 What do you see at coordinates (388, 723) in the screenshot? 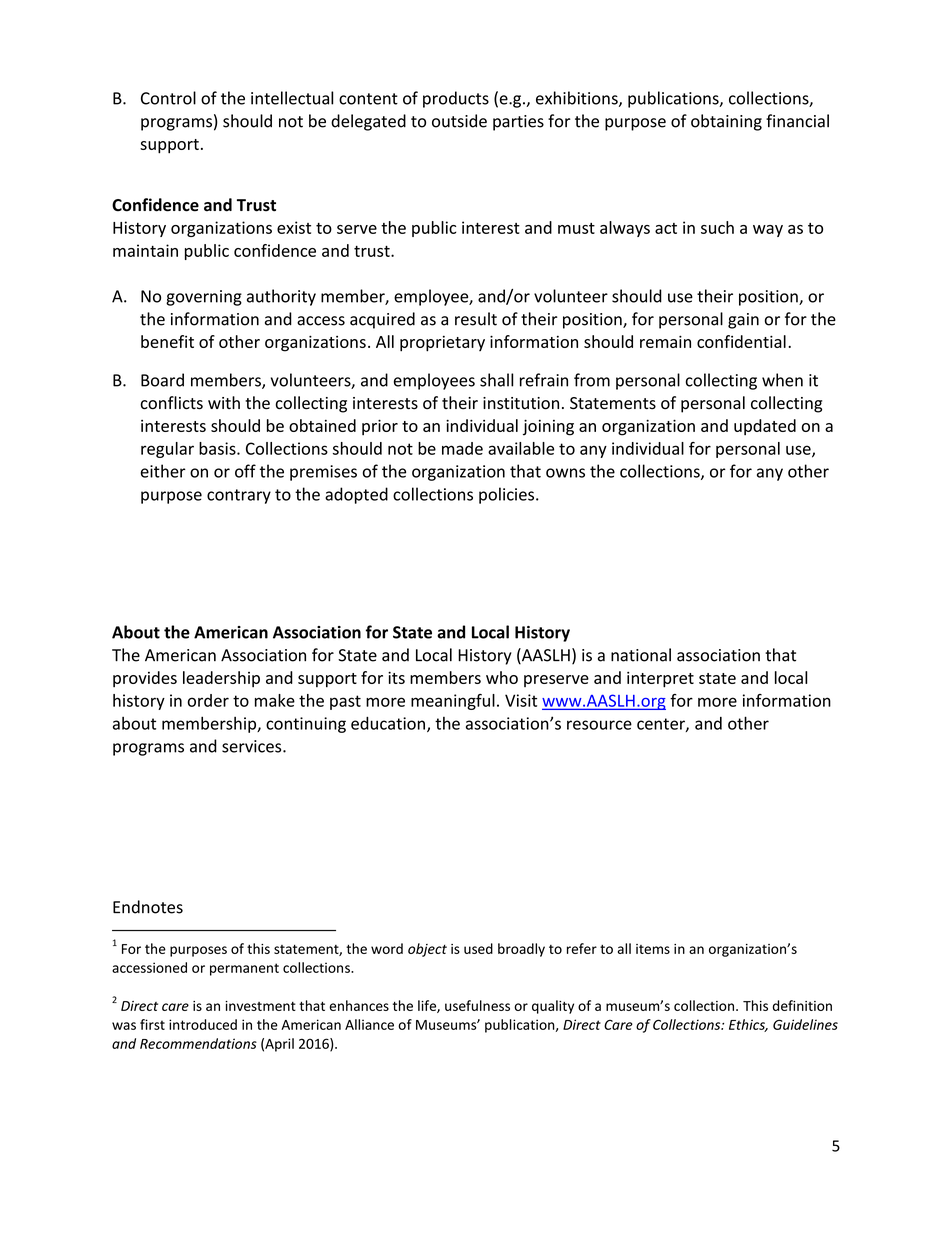
I see `education` at bounding box center [388, 723].
